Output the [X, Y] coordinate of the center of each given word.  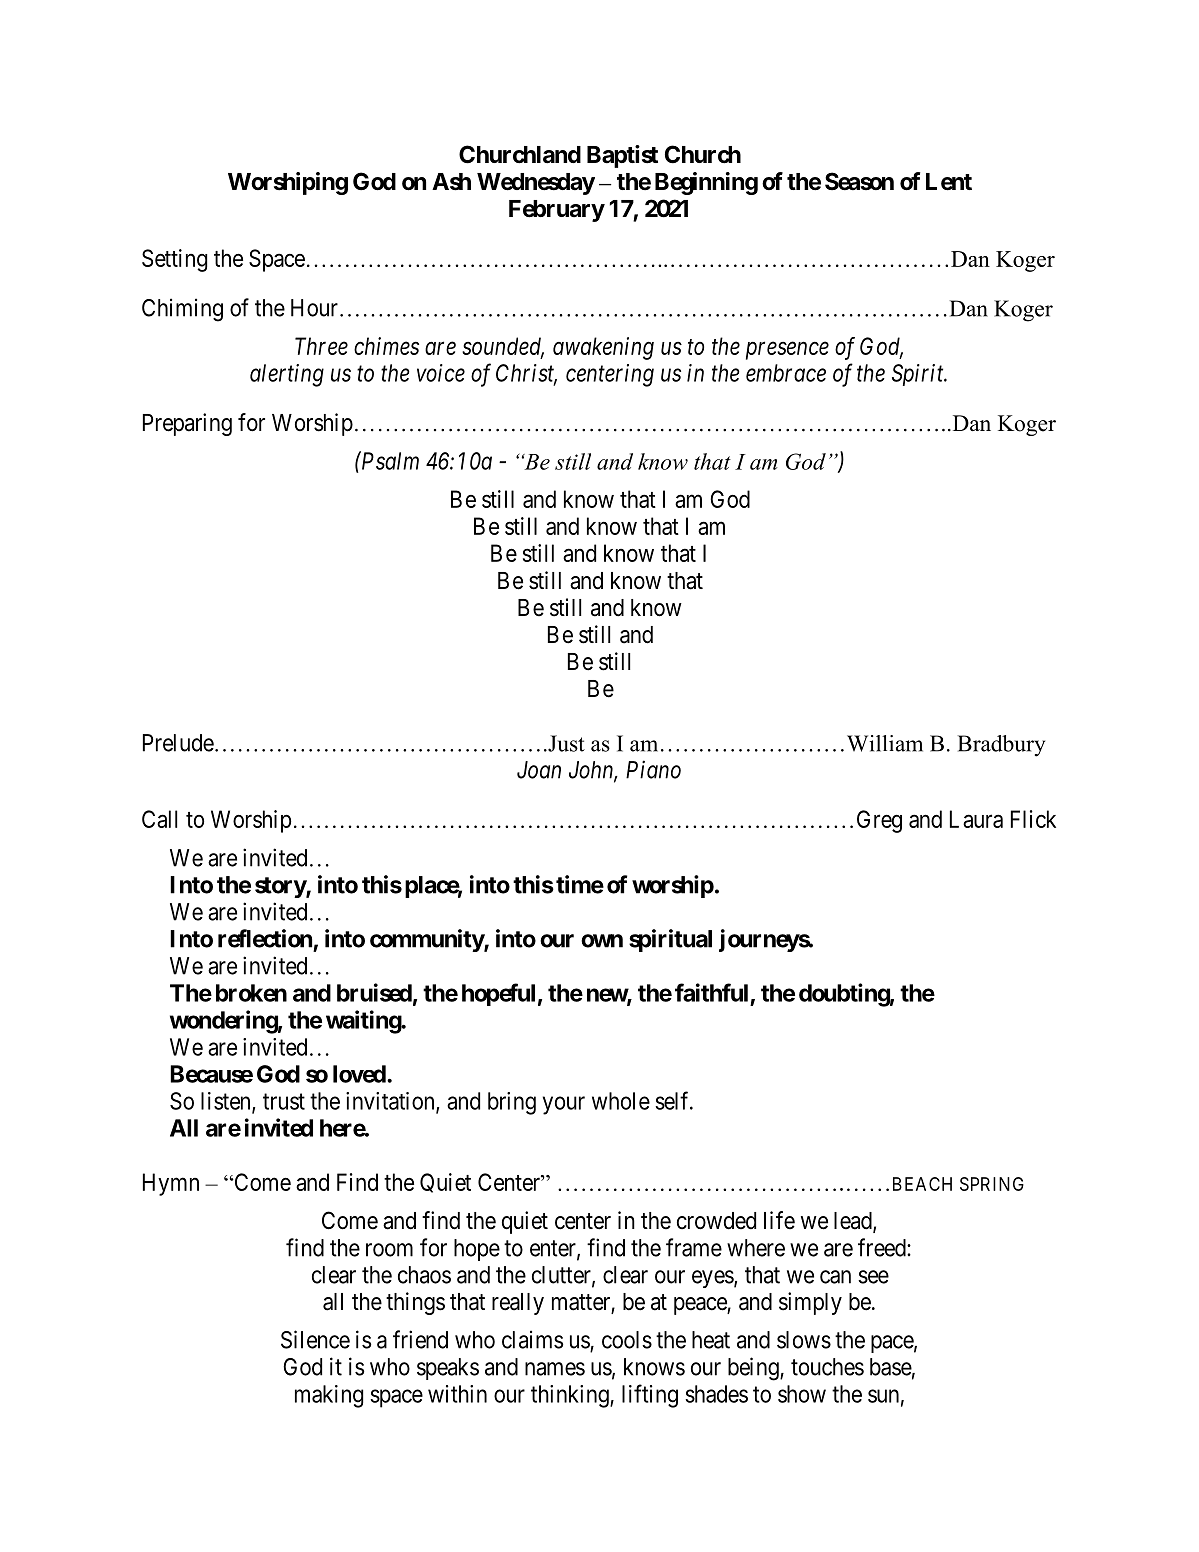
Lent [949, 182]
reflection [265, 938]
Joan [539, 770]
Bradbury [1001, 746]
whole [621, 1101]
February [557, 211]
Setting [174, 260]
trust [284, 1101]
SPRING [992, 1184]
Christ [526, 374]
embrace [786, 373]
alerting [287, 375]
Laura [976, 819]
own [602, 941]
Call [159, 819]
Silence [315, 1339]
